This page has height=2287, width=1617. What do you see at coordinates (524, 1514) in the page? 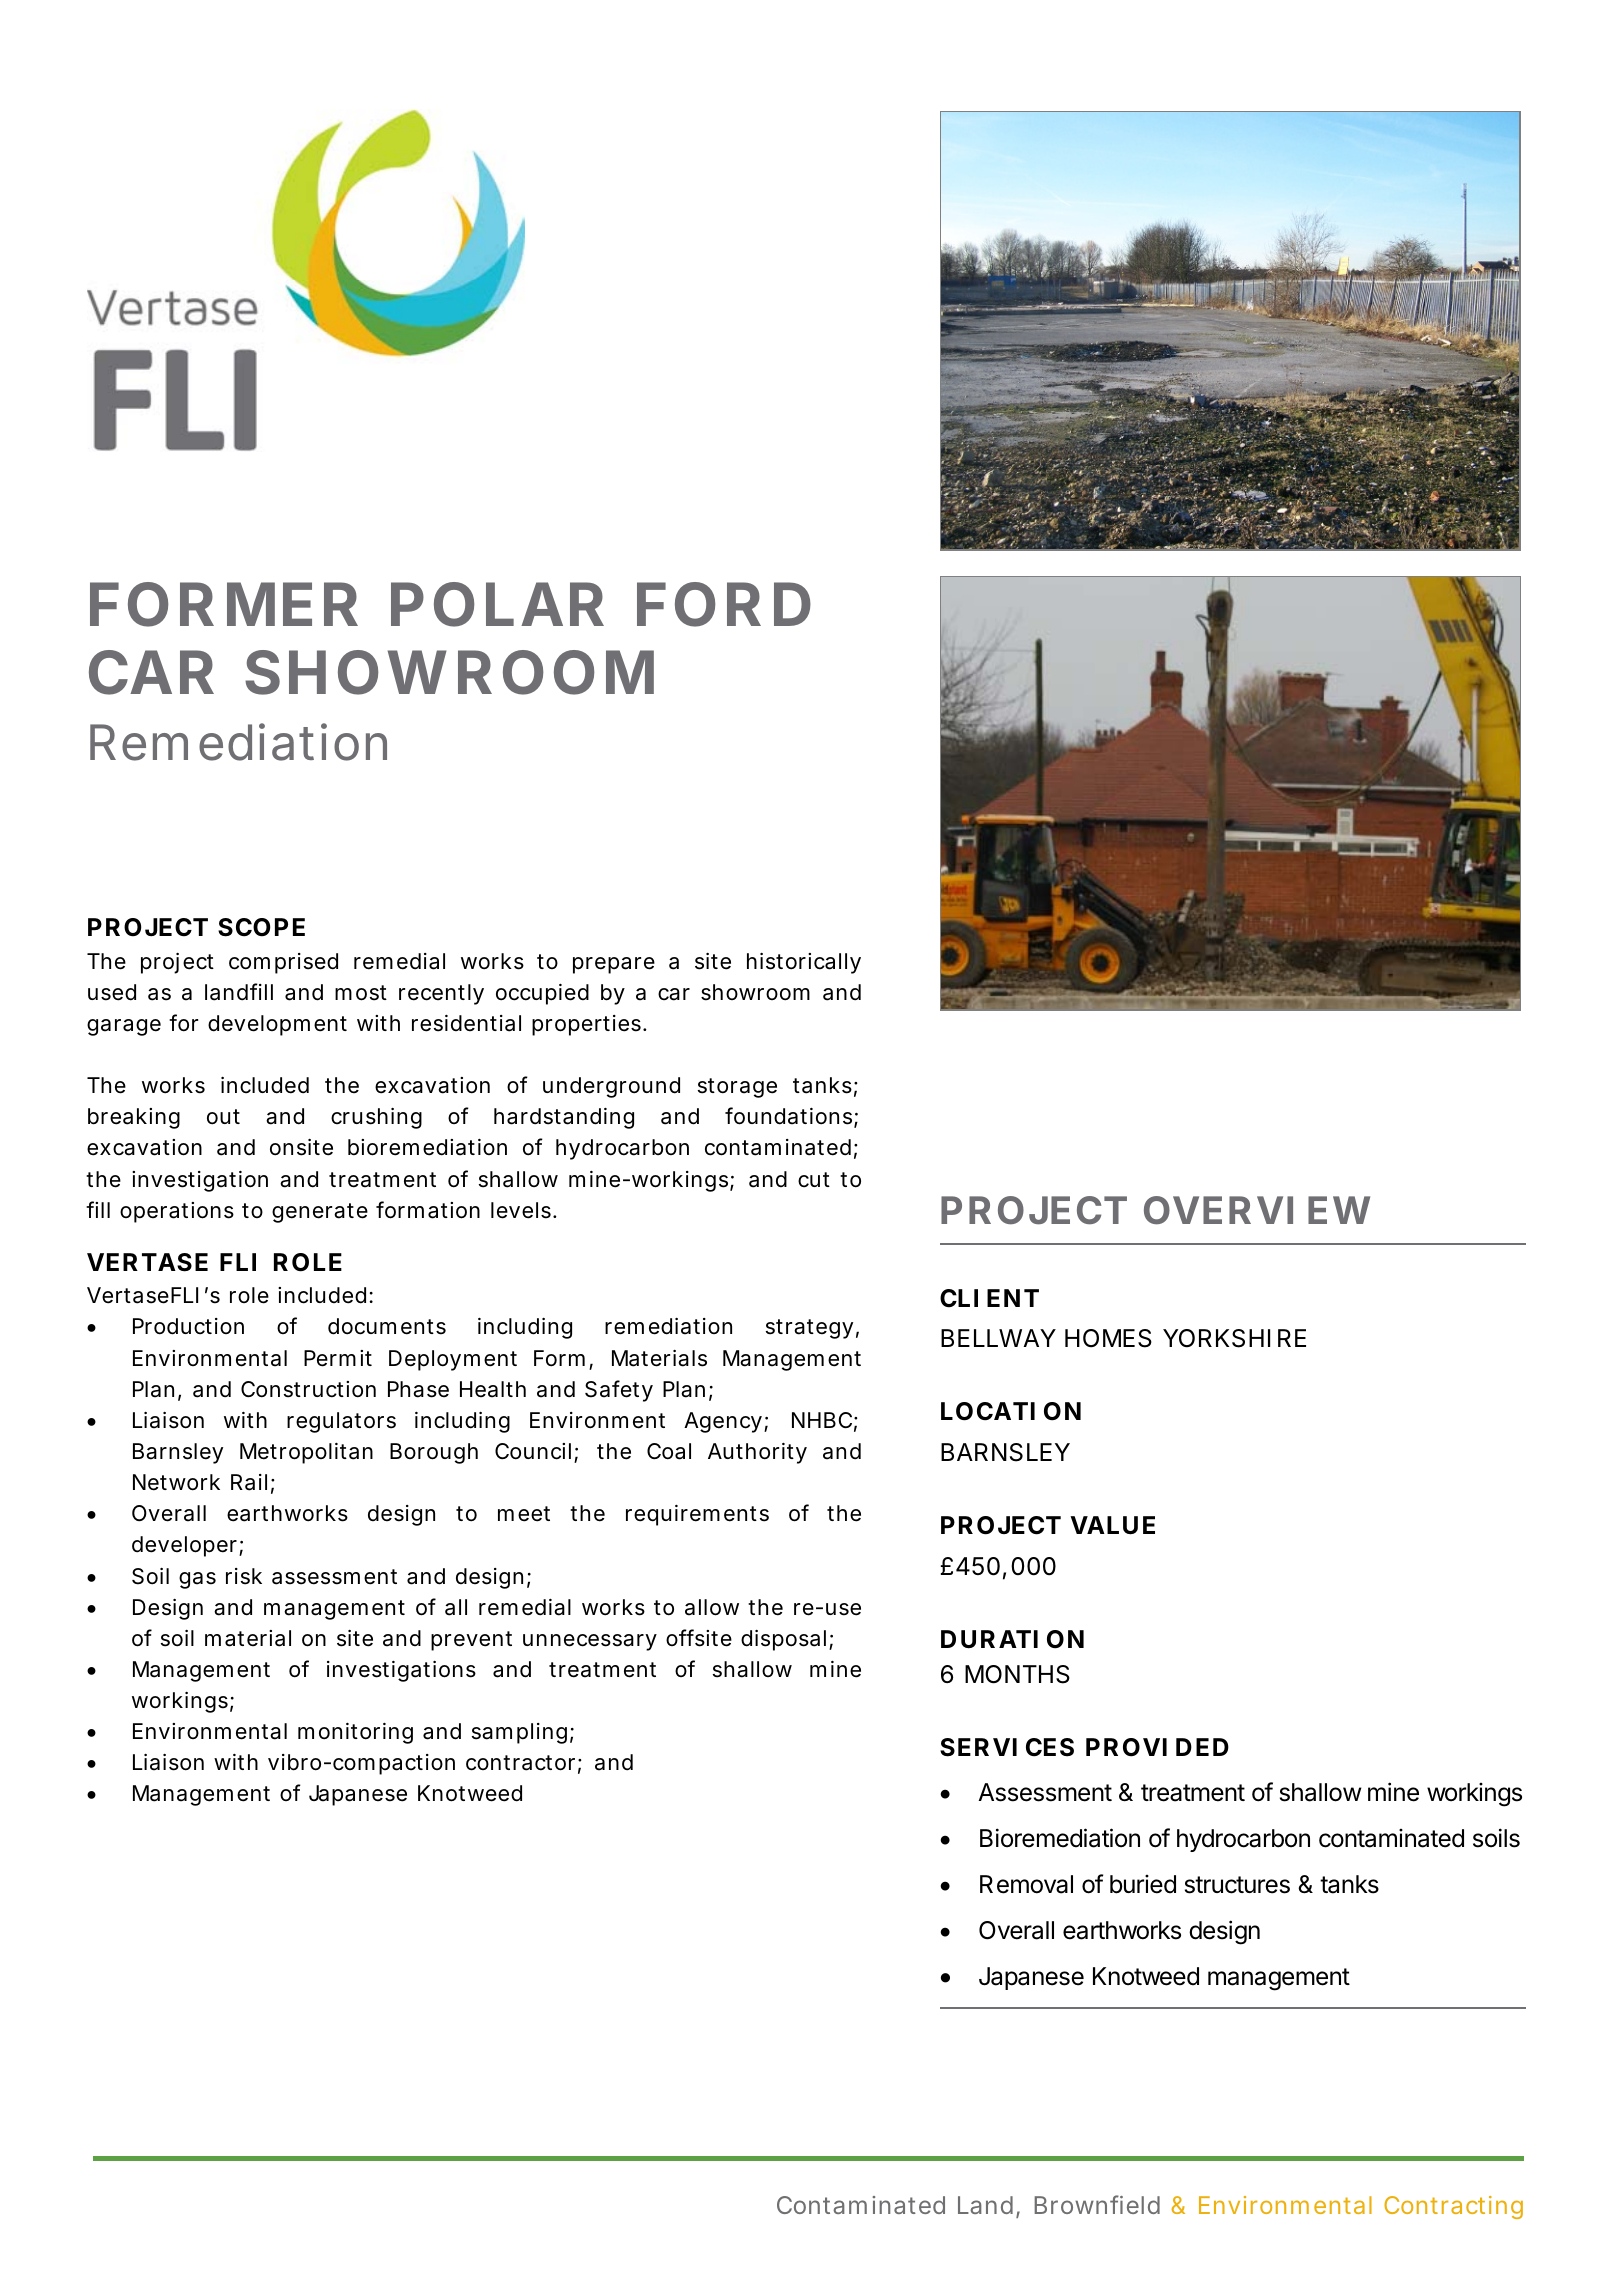
I see `meet` at bounding box center [524, 1514].
